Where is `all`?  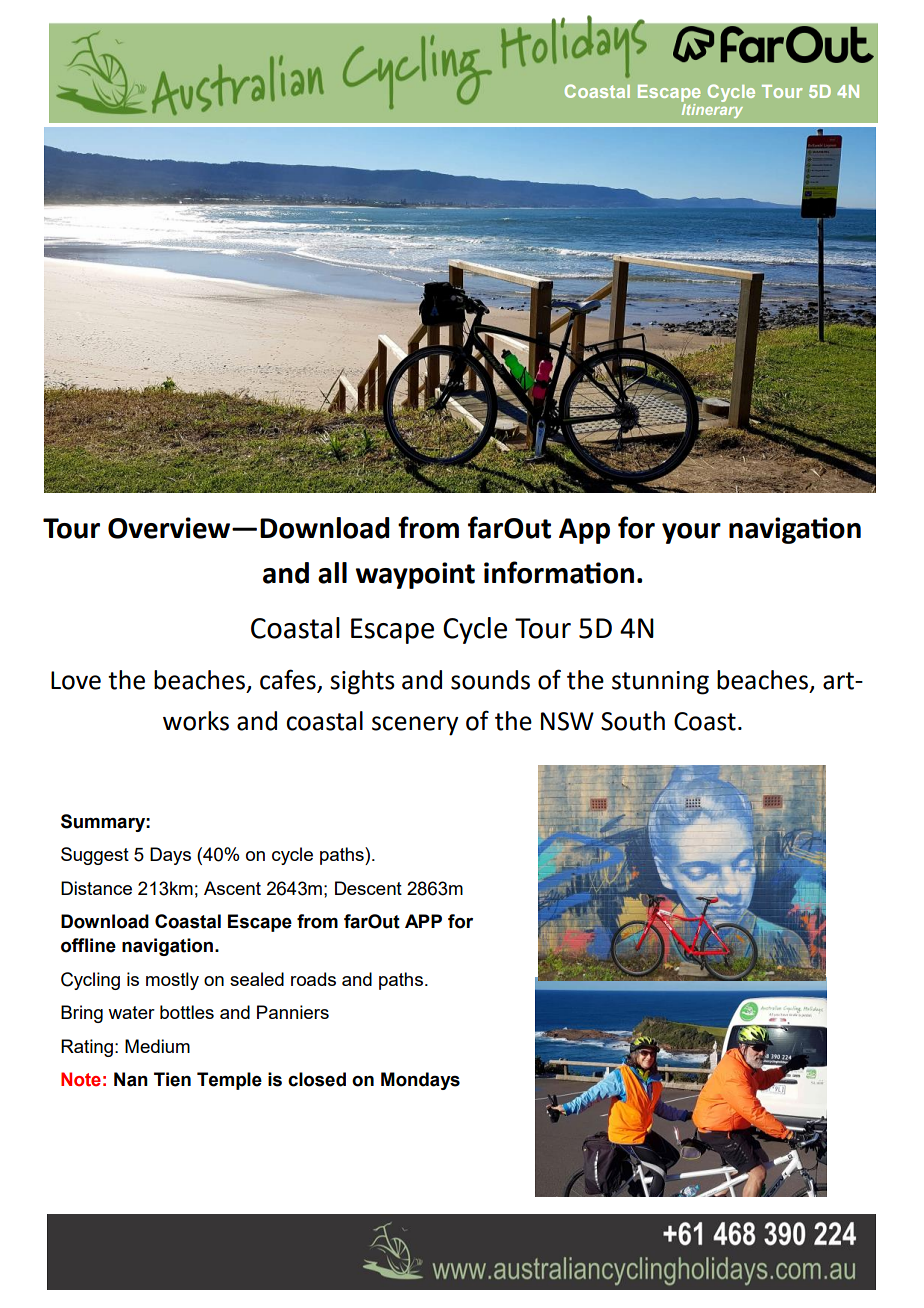 all is located at coordinates (332, 573).
